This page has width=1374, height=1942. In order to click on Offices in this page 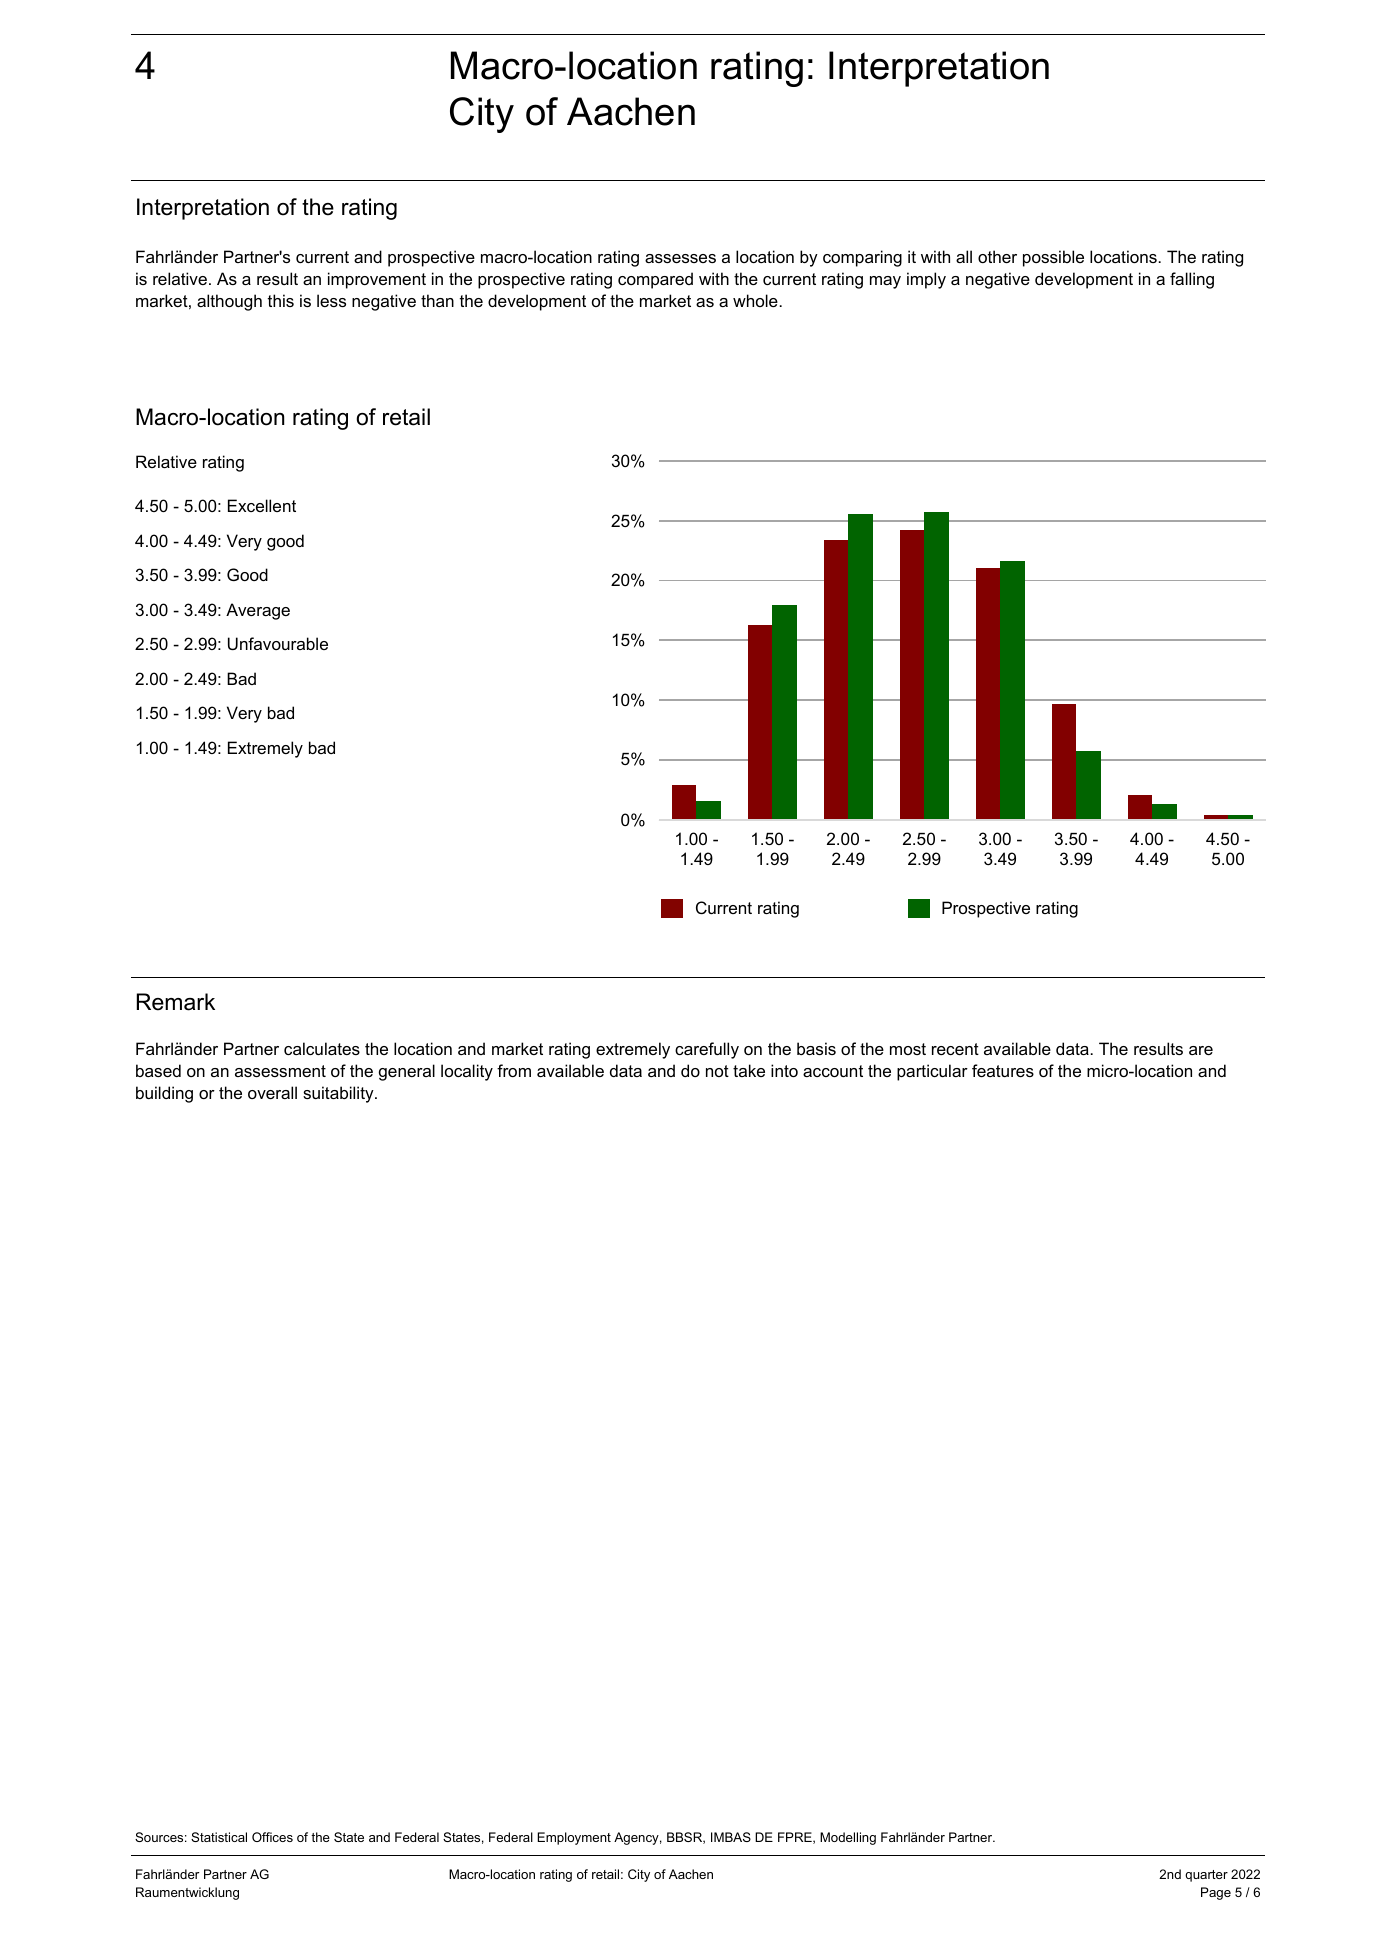, I will do `click(272, 1837)`.
